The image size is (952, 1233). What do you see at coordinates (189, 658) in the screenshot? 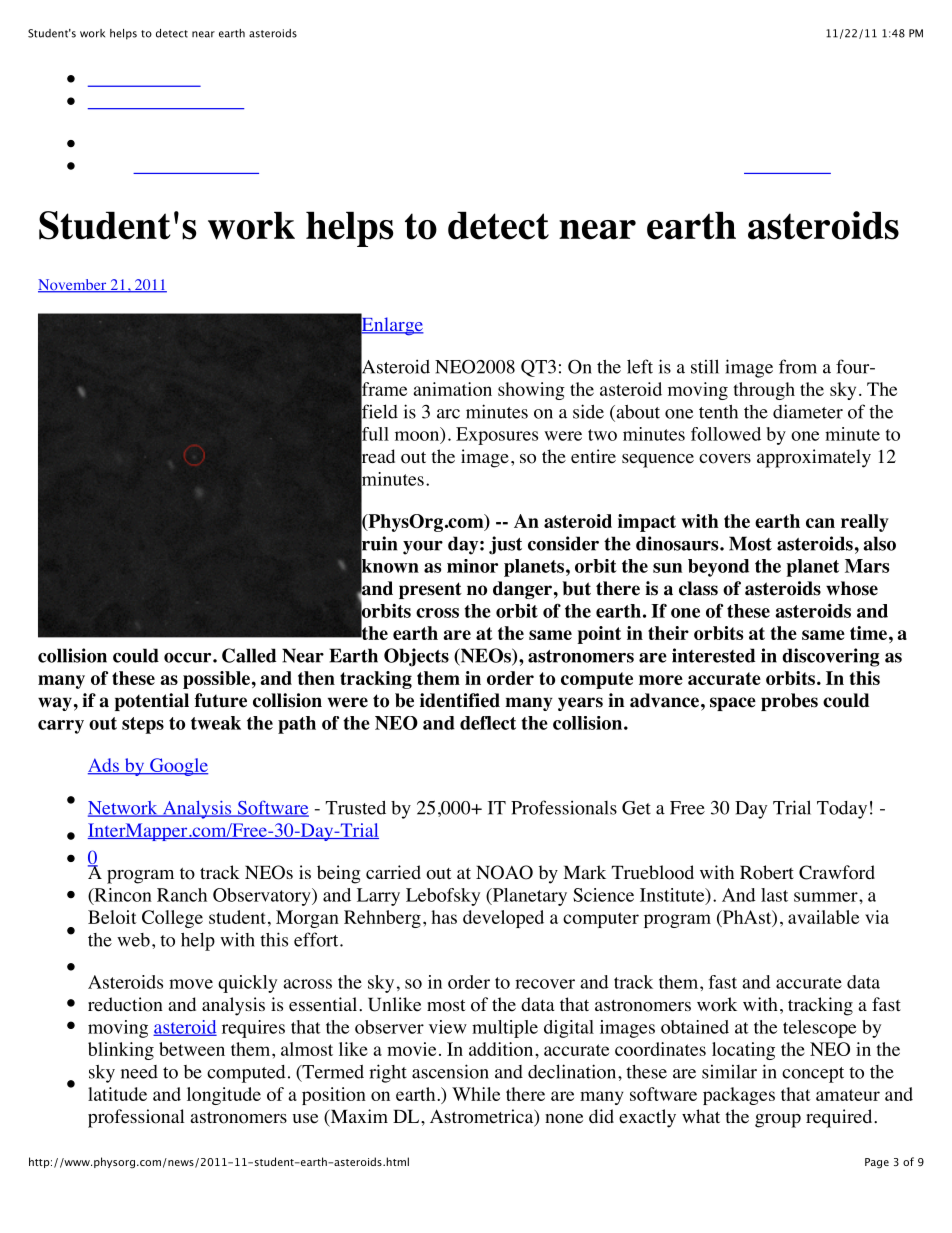
I see `occur` at bounding box center [189, 658].
